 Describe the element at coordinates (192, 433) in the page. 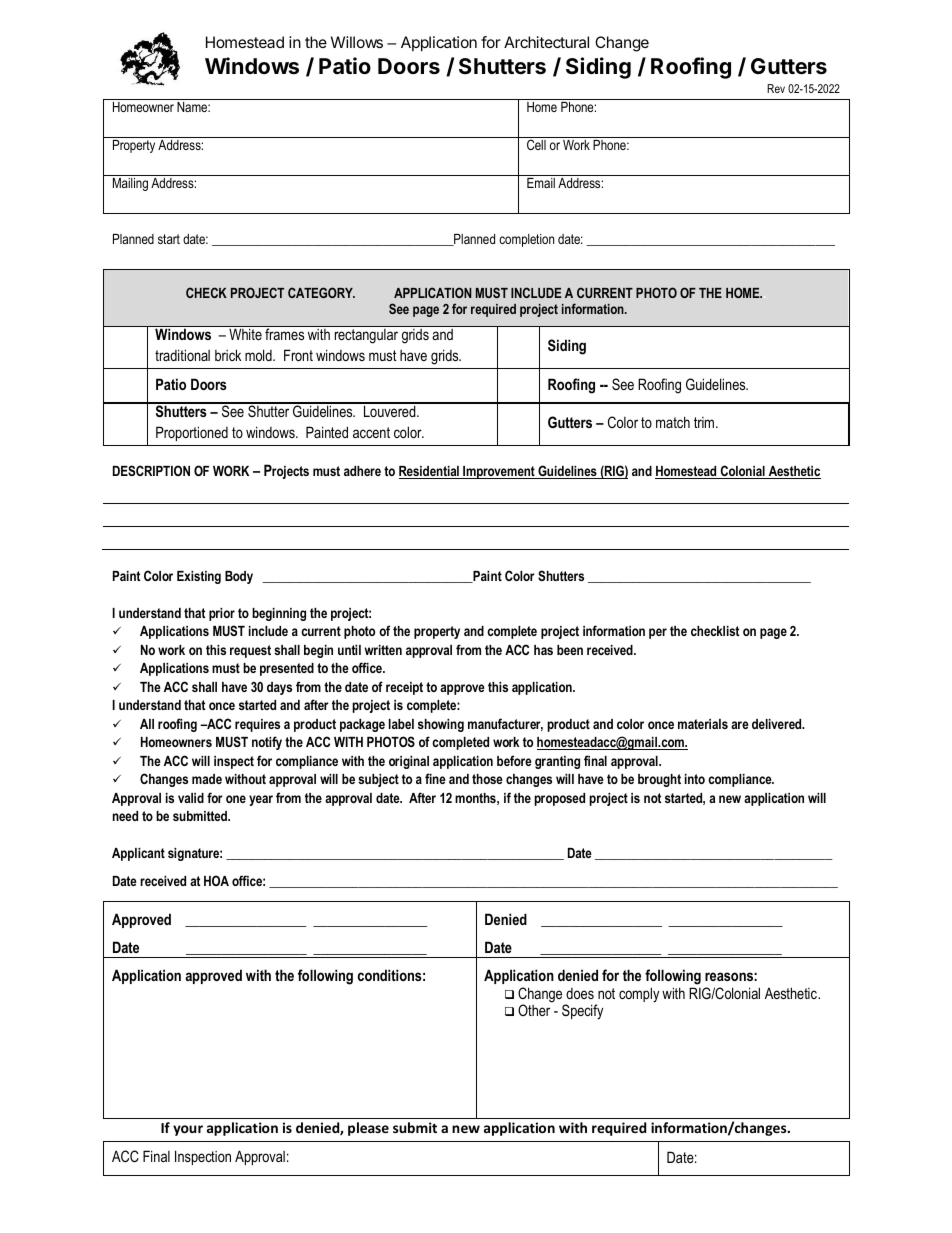

I see `Proportioned` at that location.
